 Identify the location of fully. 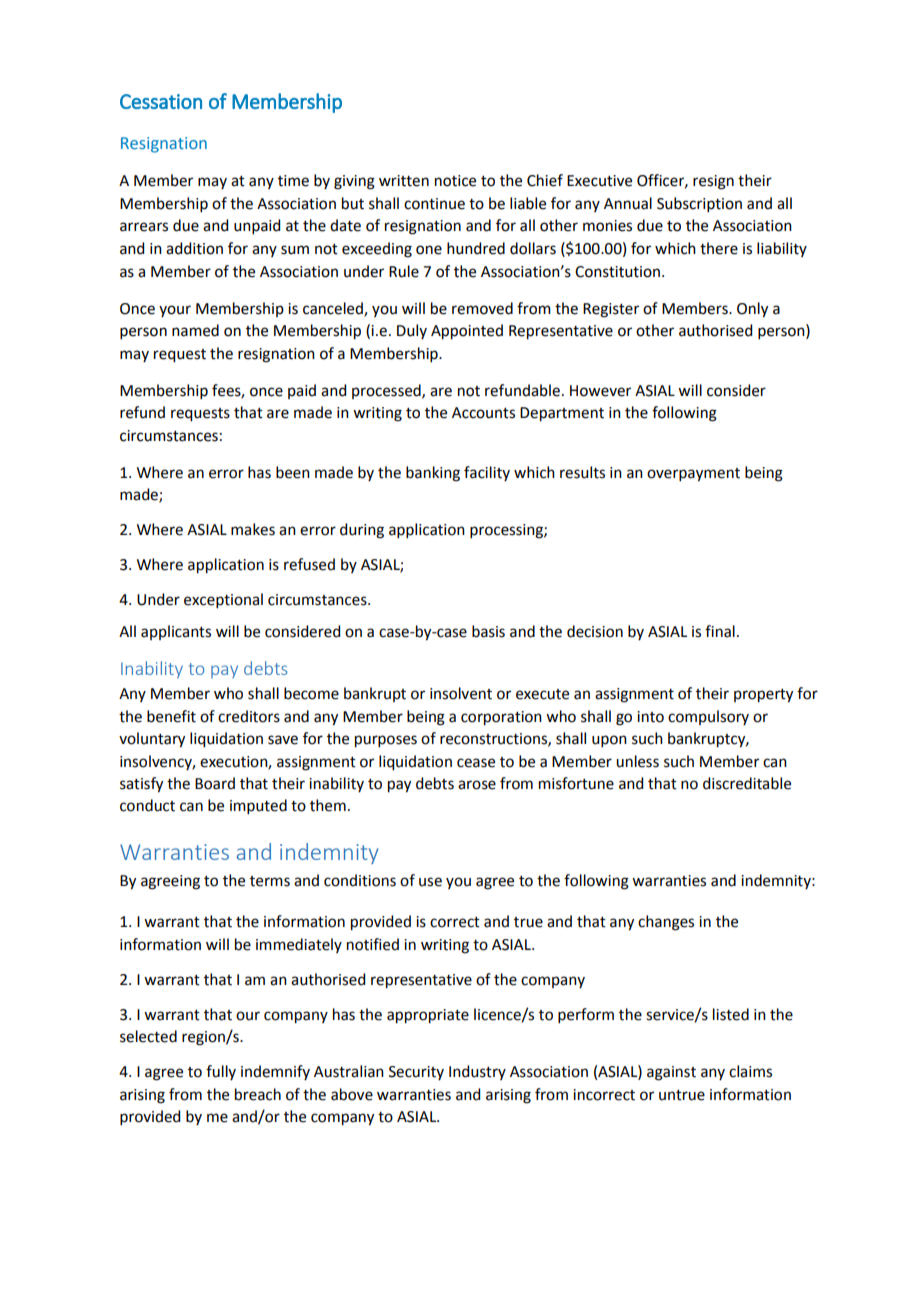
(221, 1072).
